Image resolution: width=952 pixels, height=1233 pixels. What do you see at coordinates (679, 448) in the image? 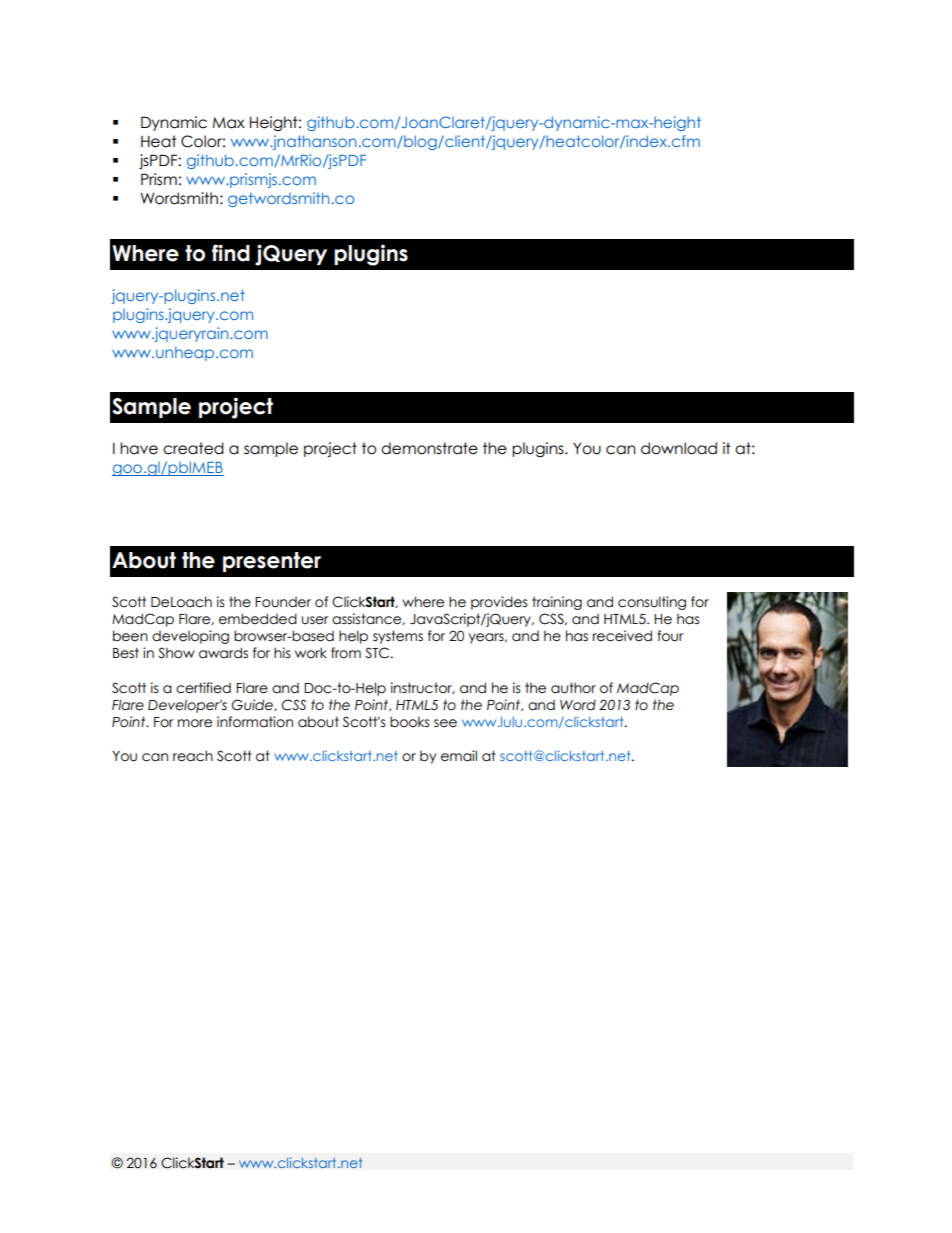
I see `download` at bounding box center [679, 448].
